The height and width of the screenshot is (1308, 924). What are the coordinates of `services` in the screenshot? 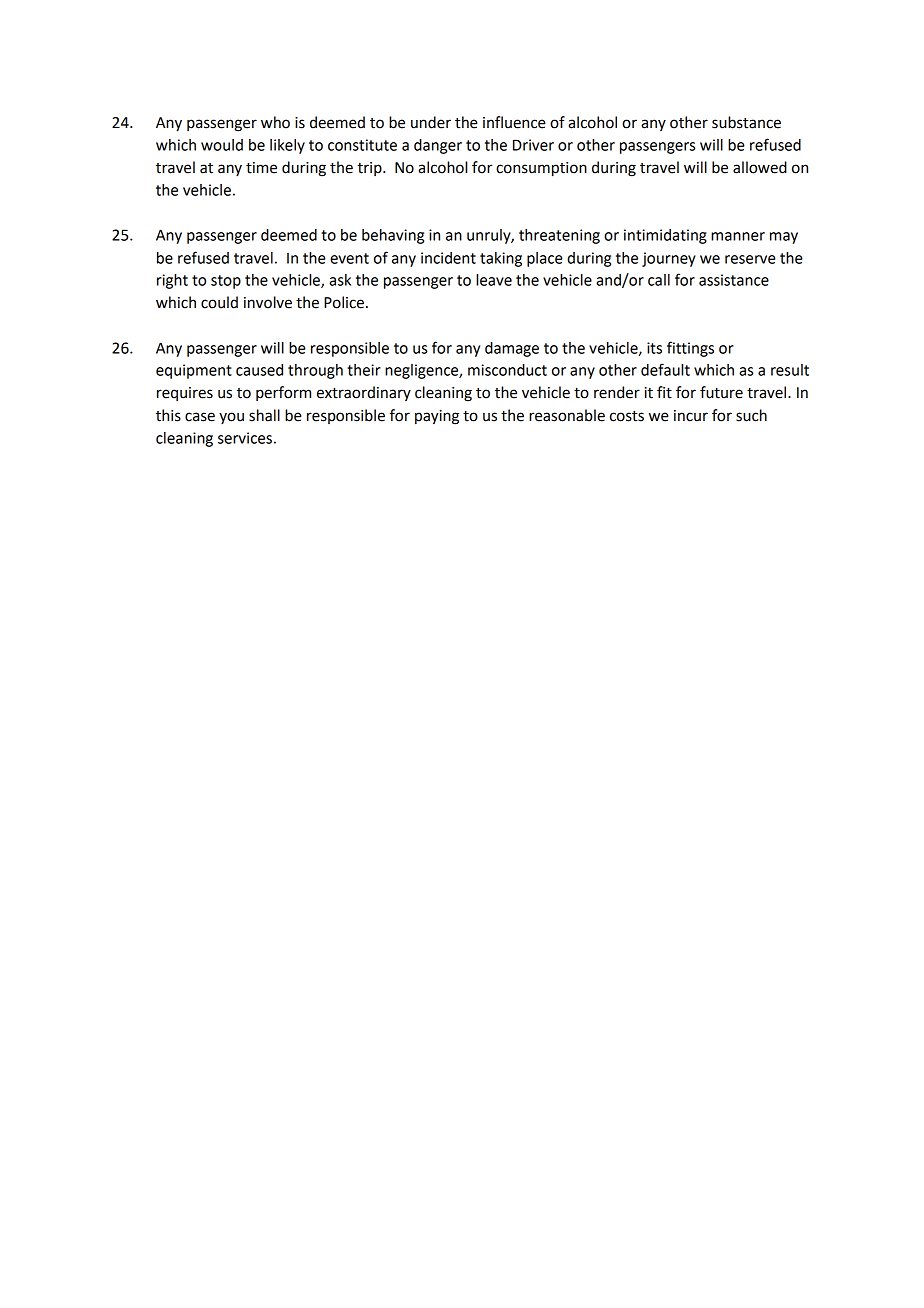 It's located at (245, 438).
